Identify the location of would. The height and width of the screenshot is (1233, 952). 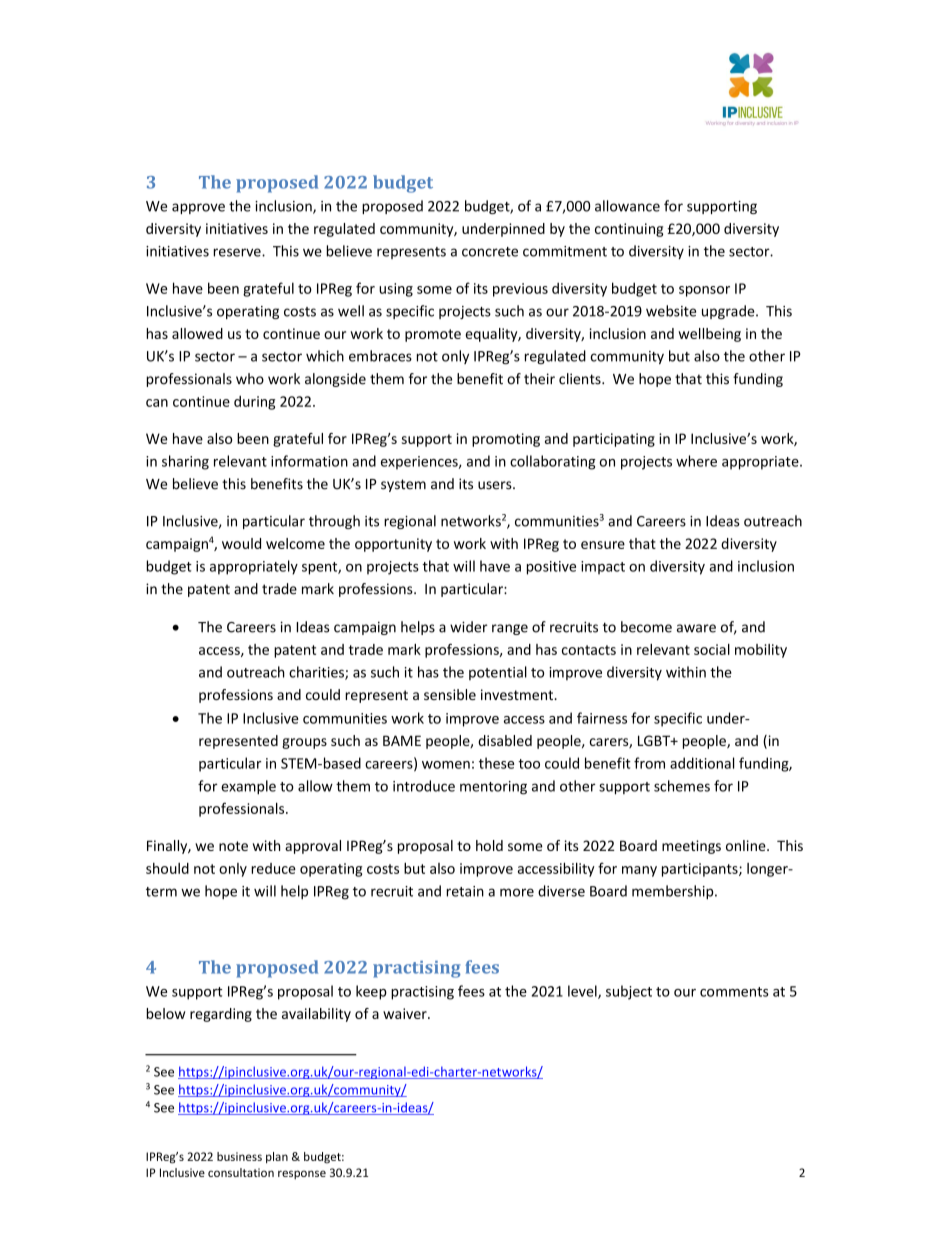
(241, 543).
